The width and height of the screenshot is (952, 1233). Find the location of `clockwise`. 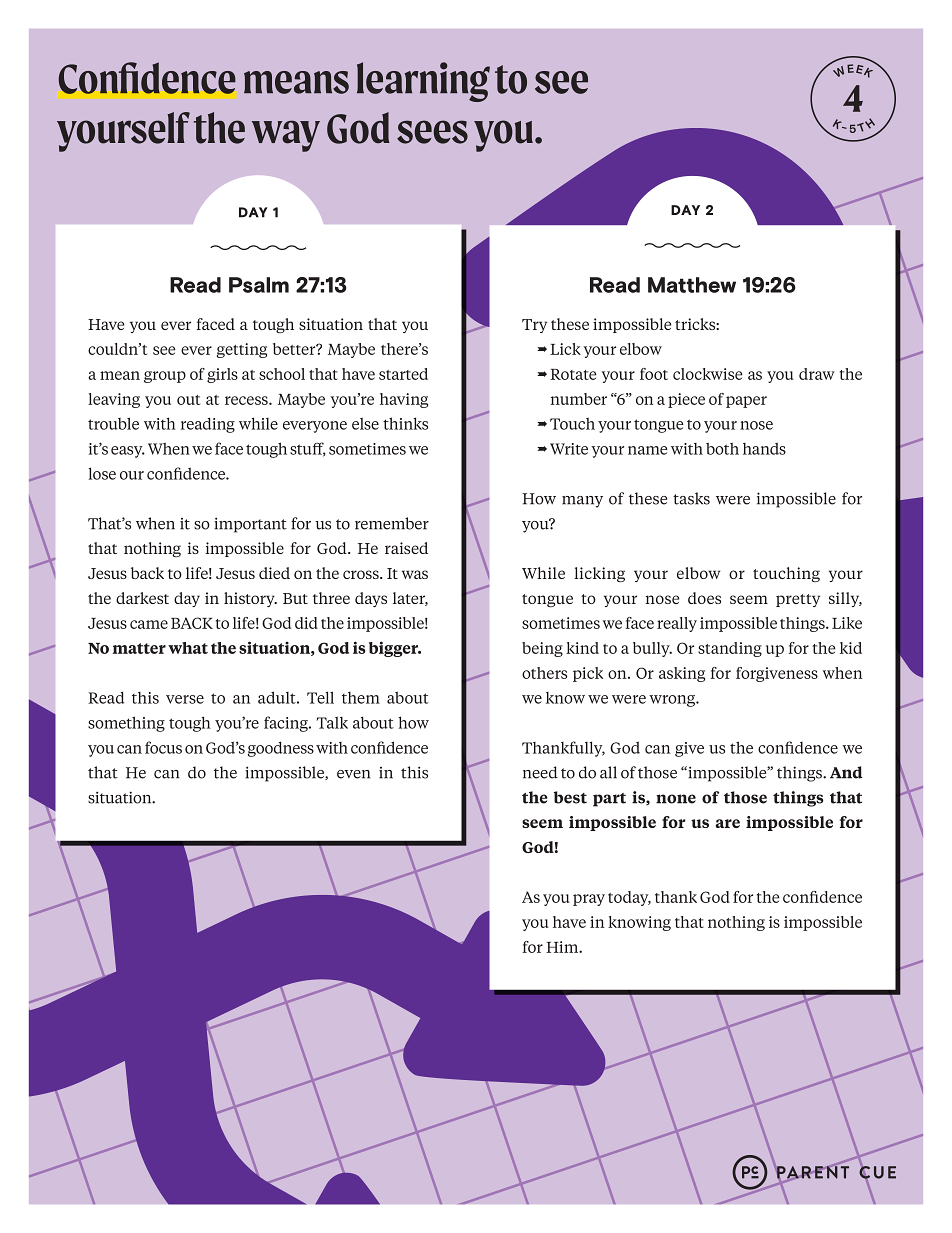

clockwise is located at coordinates (707, 374).
